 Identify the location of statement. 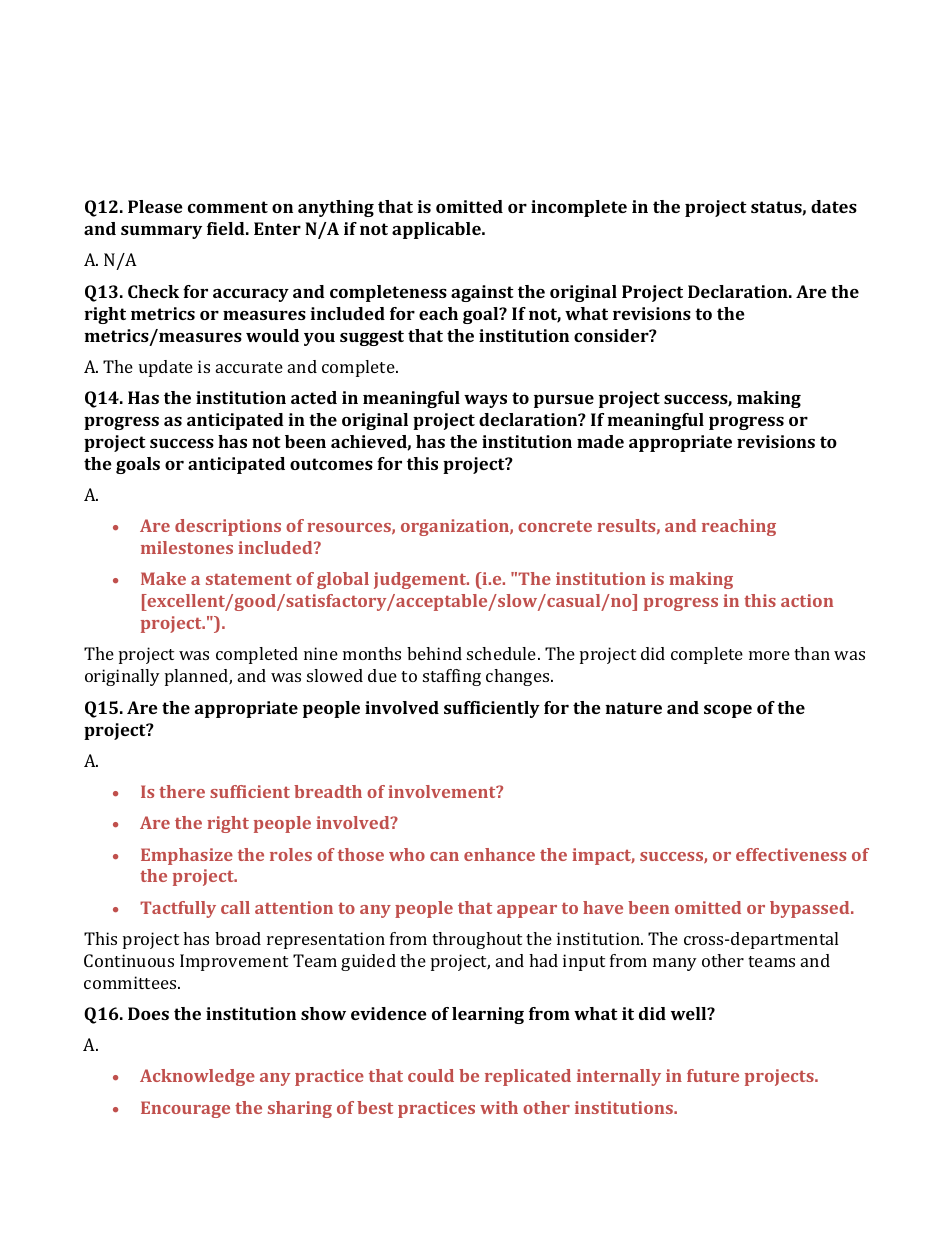
(249, 579).
